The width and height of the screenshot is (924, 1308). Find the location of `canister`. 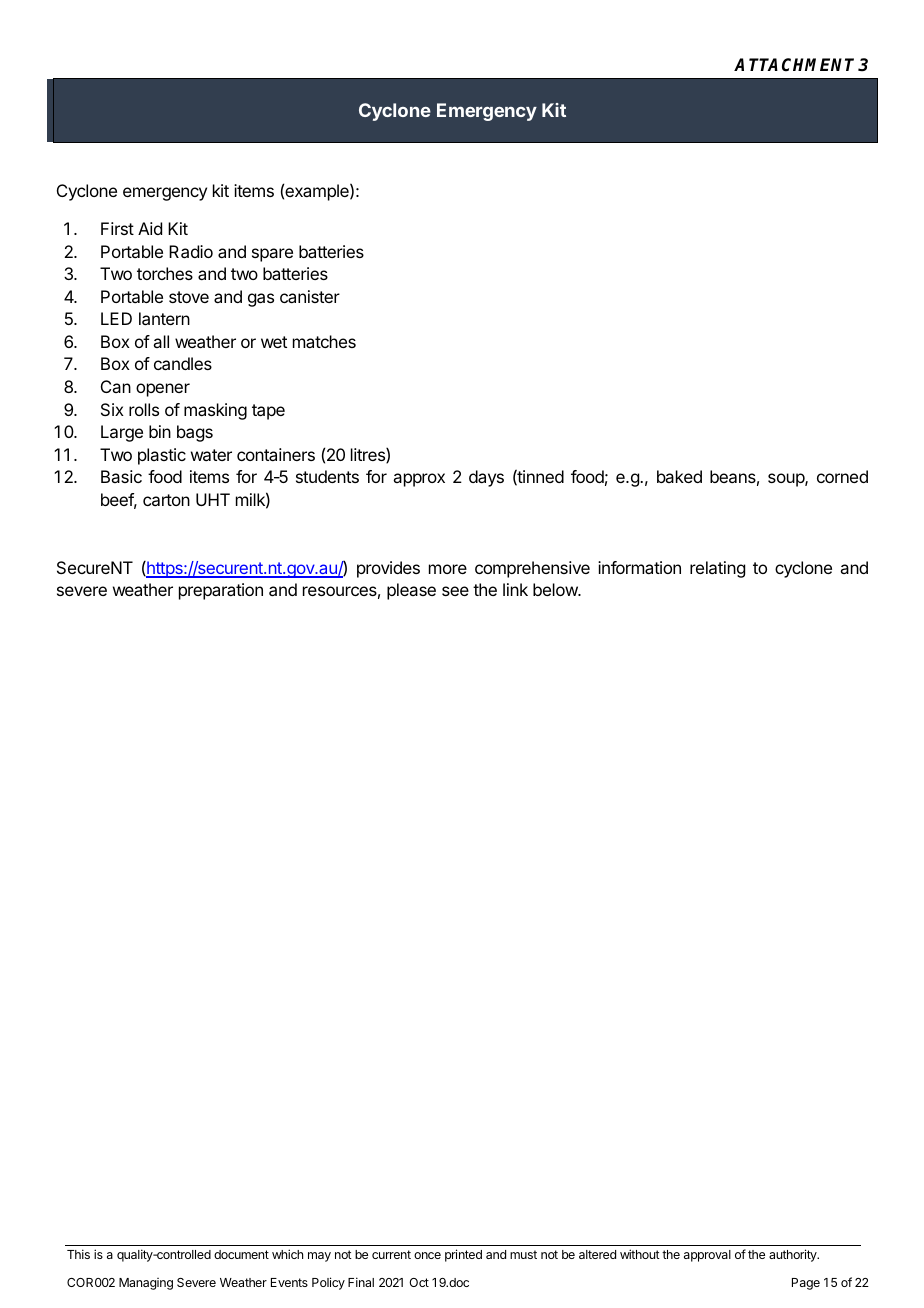

canister is located at coordinates (310, 296).
